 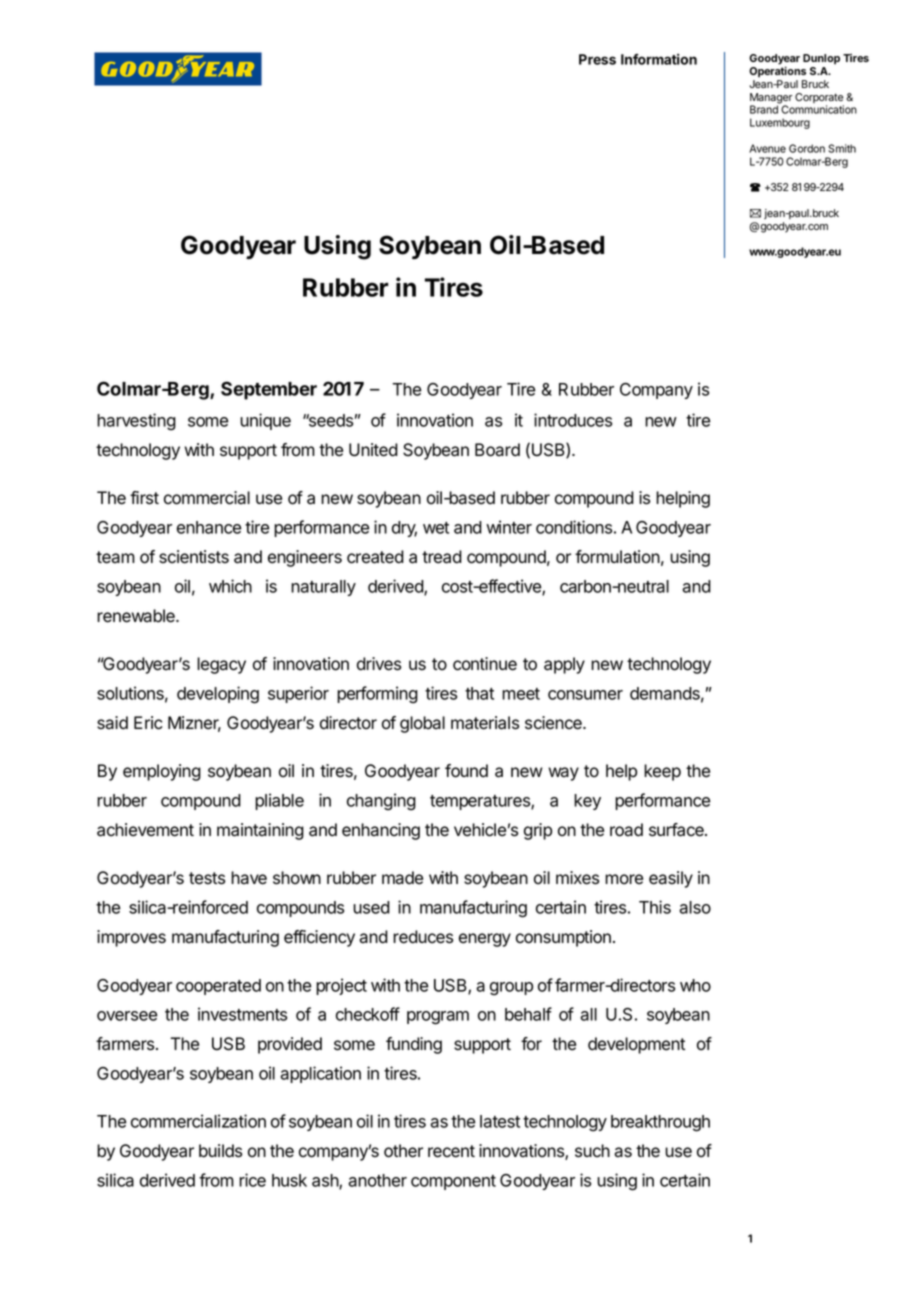 What do you see at coordinates (677, 830) in the screenshot?
I see `surface` at bounding box center [677, 830].
